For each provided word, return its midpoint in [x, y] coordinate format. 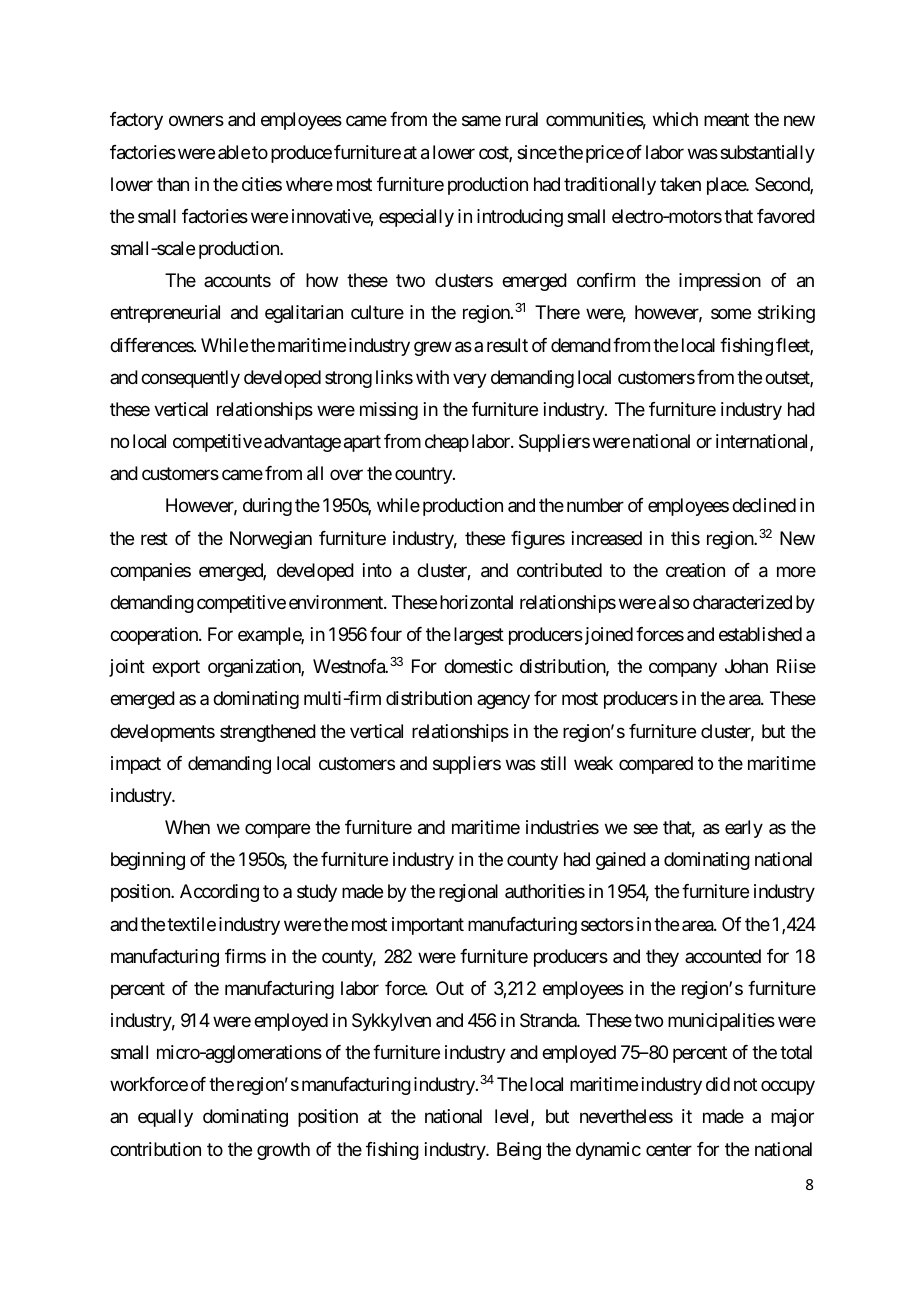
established [760, 634]
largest [479, 636]
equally [165, 1118]
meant [726, 120]
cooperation [155, 636]
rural [522, 119]
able [234, 152]
